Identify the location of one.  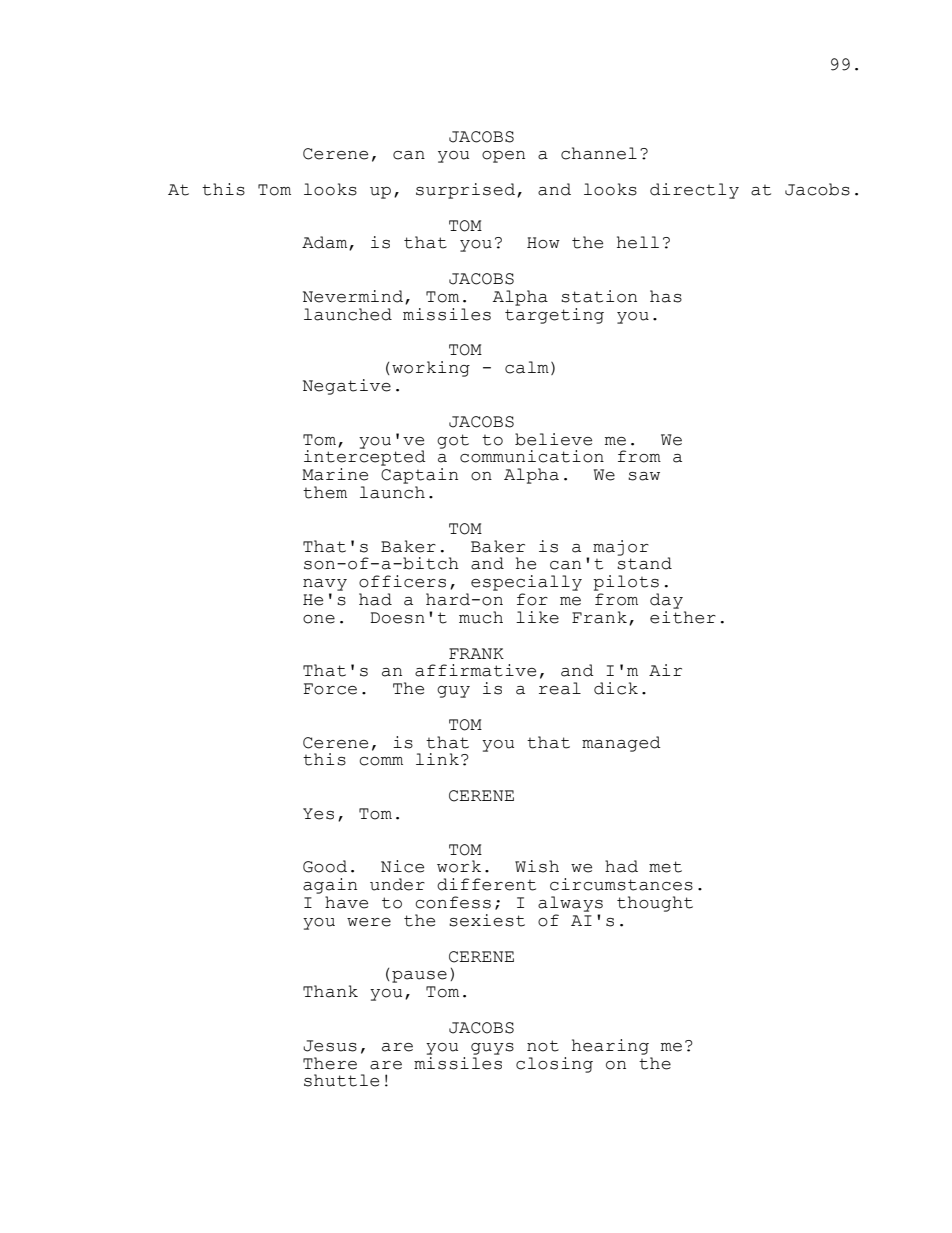
(319, 619).
